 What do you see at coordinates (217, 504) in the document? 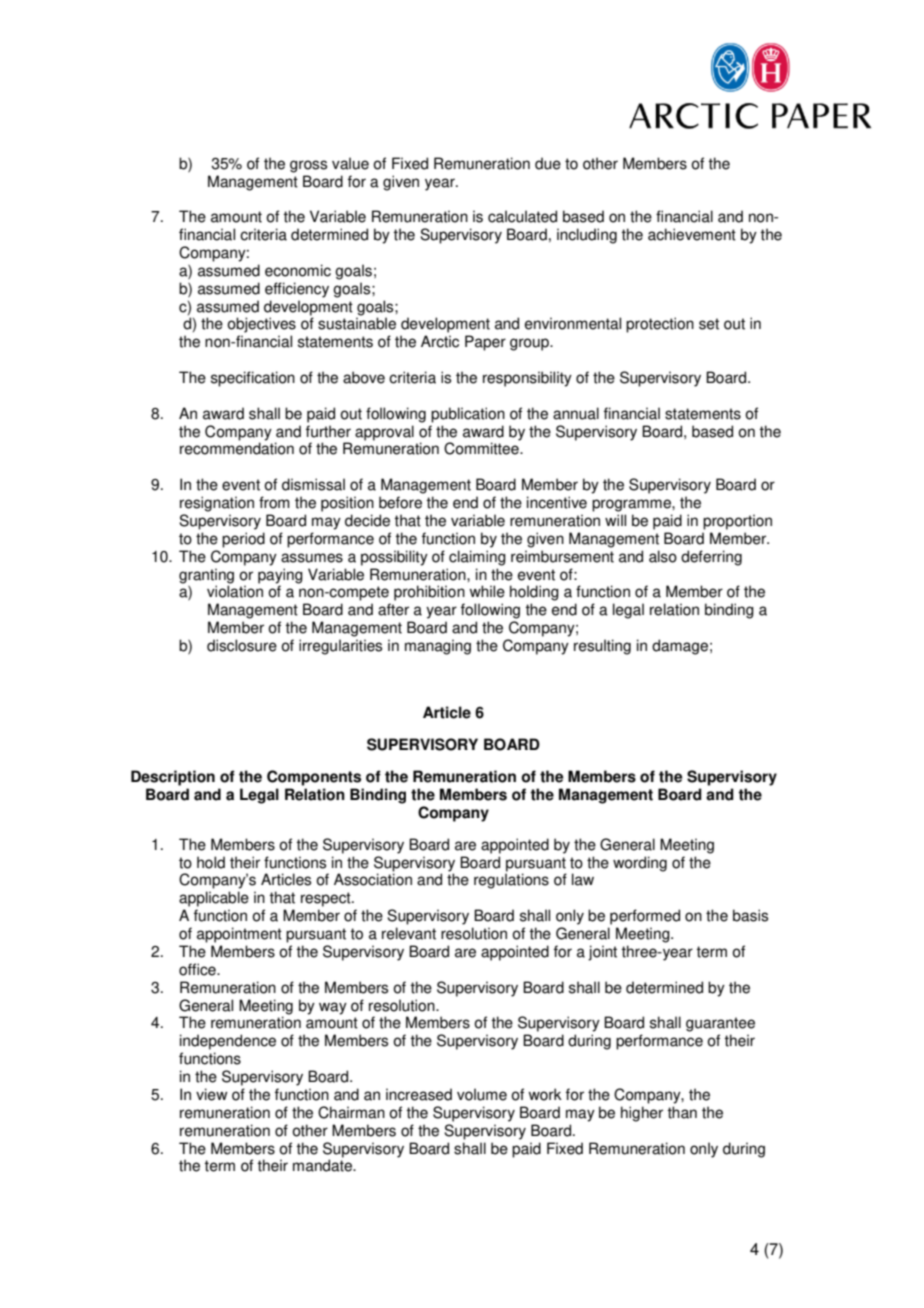
I see `resignation` at bounding box center [217, 504].
